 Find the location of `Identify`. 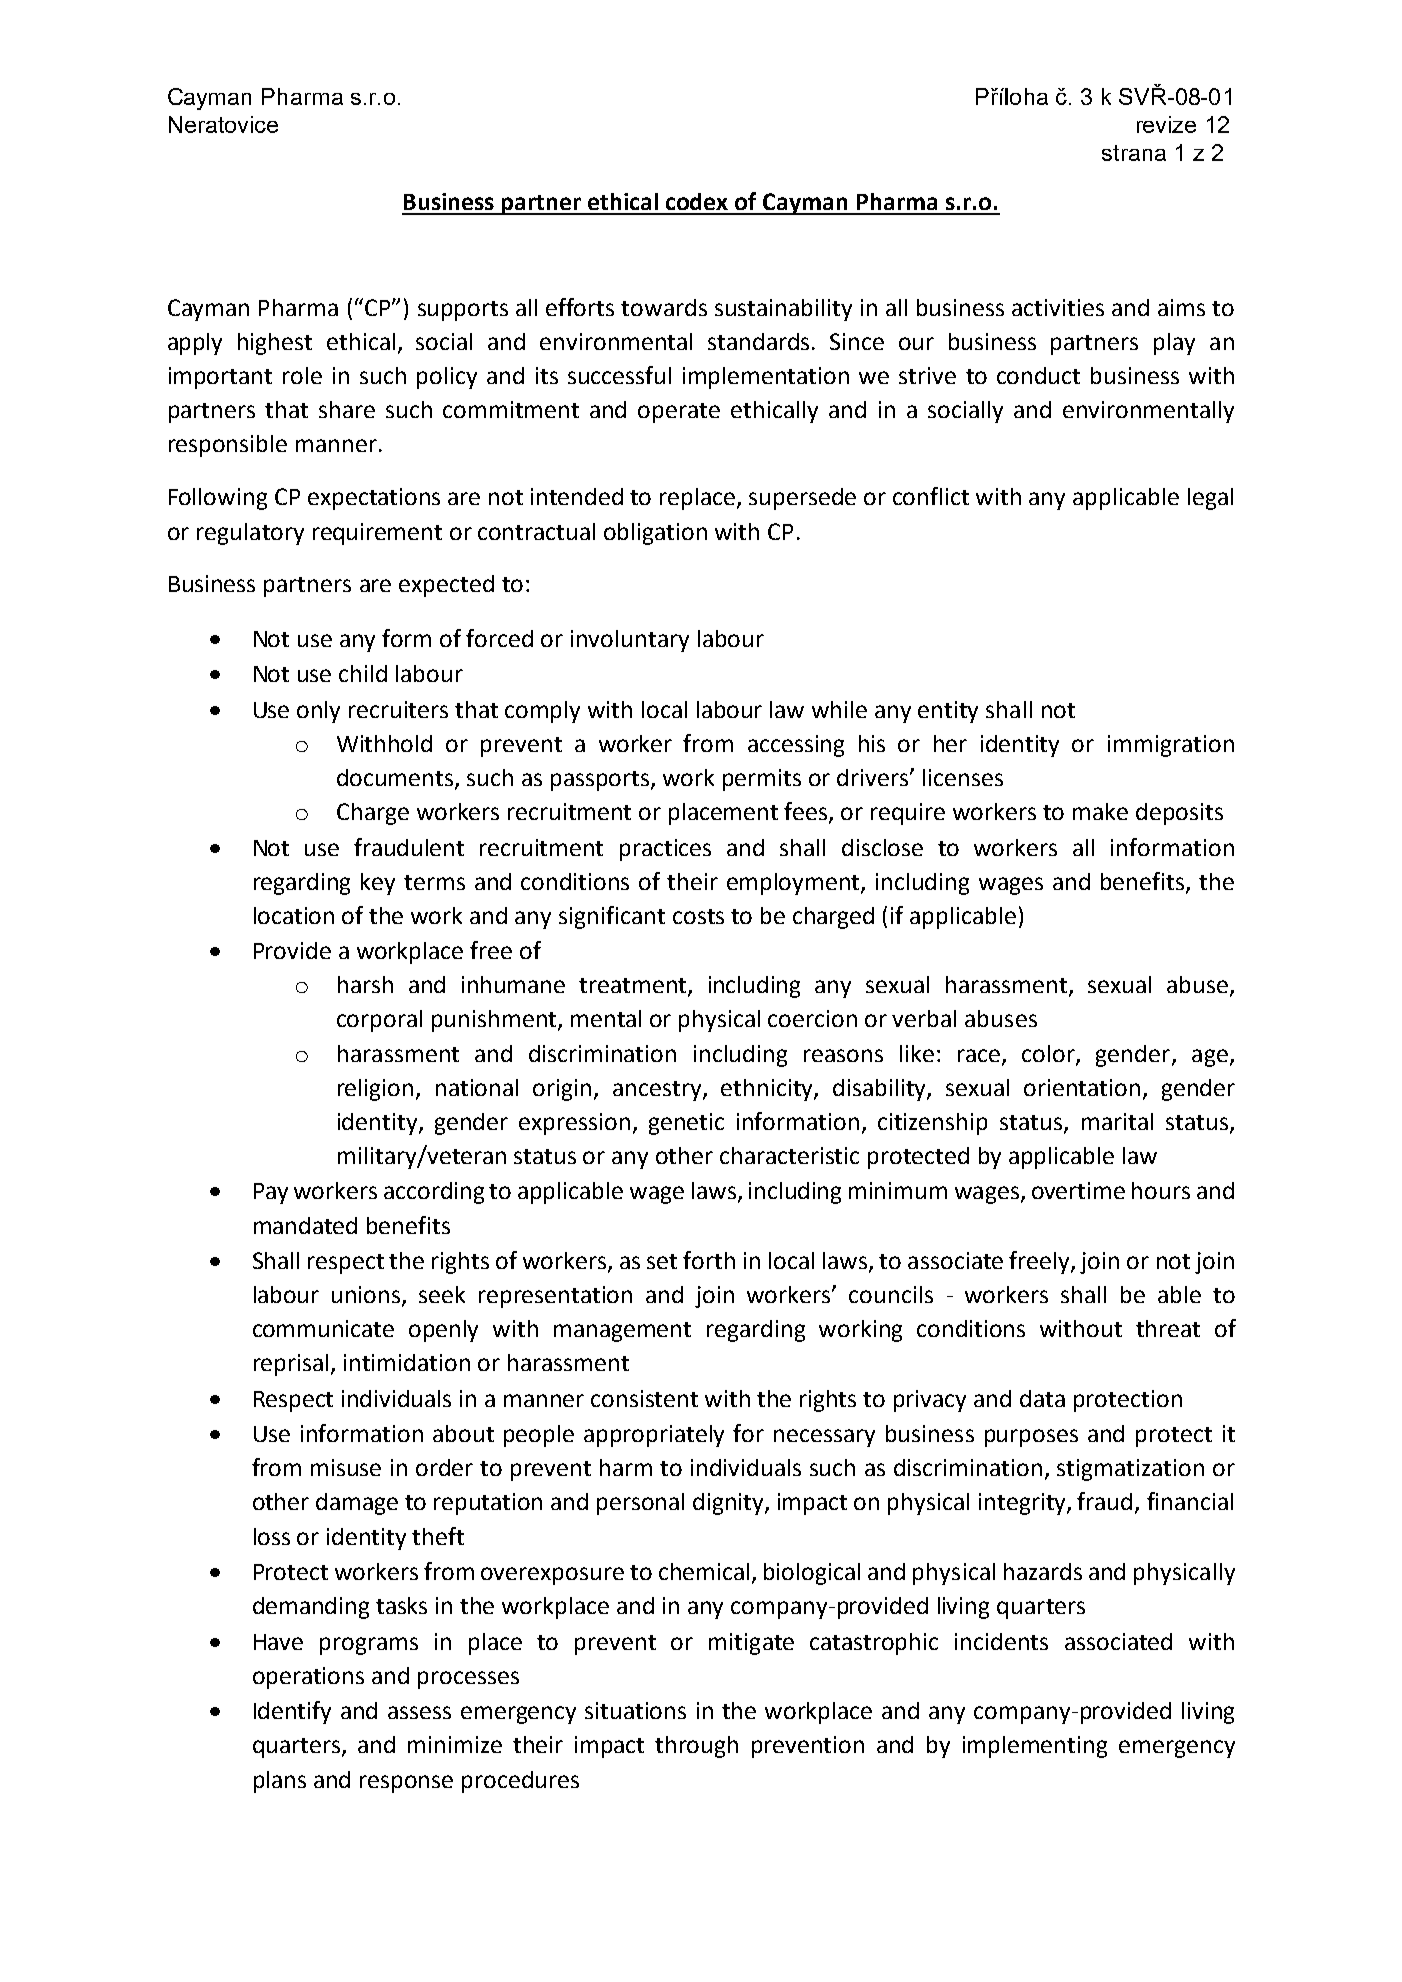

Identify is located at coordinates (292, 1712).
